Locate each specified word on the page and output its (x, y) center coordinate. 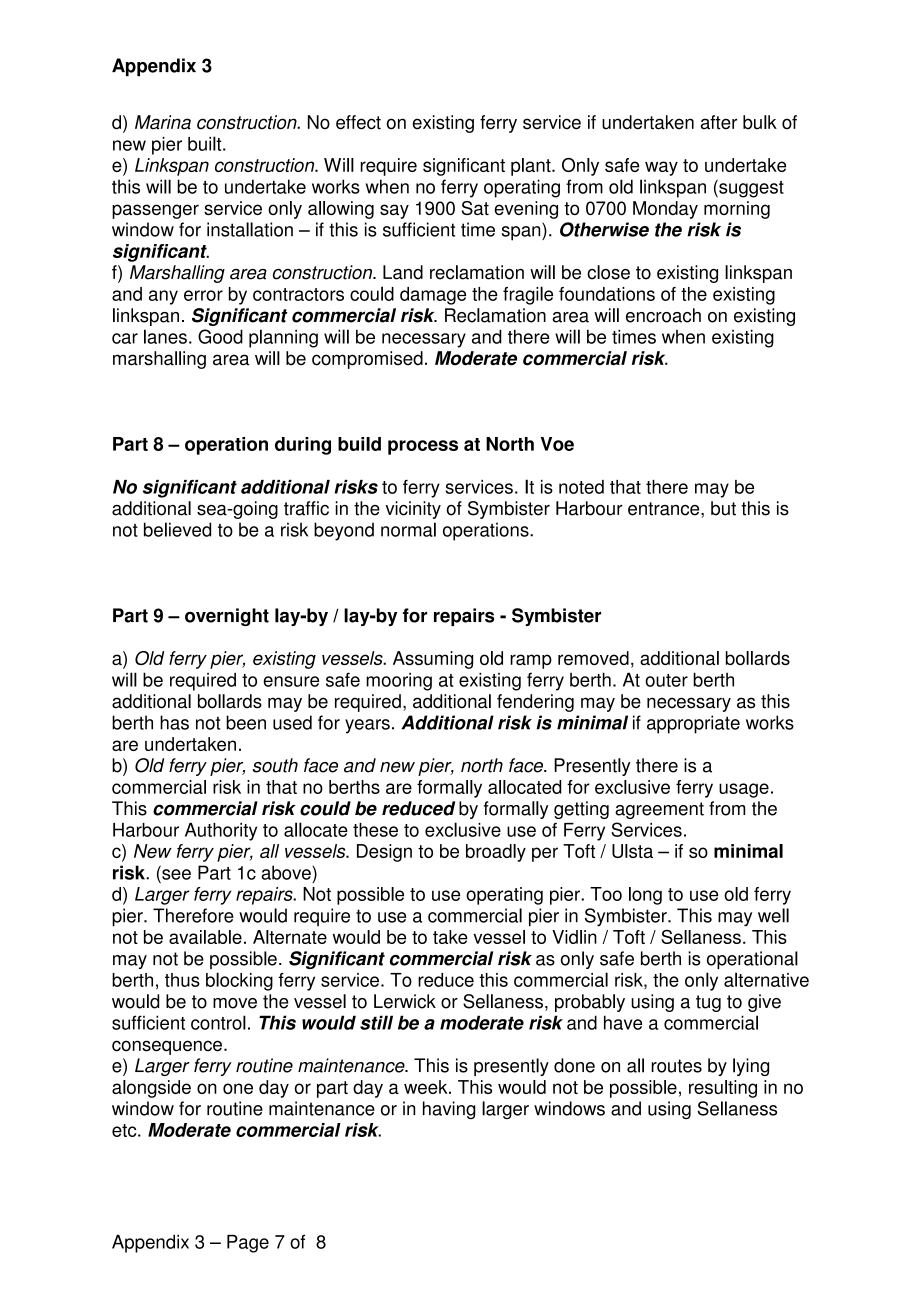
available (205, 937)
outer (666, 680)
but (723, 508)
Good (220, 336)
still (376, 1022)
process (423, 447)
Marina (163, 122)
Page (248, 1244)
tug (708, 1003)
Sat (475, 208)
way (661, 168)
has (174, 722)
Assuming (433, 660)
